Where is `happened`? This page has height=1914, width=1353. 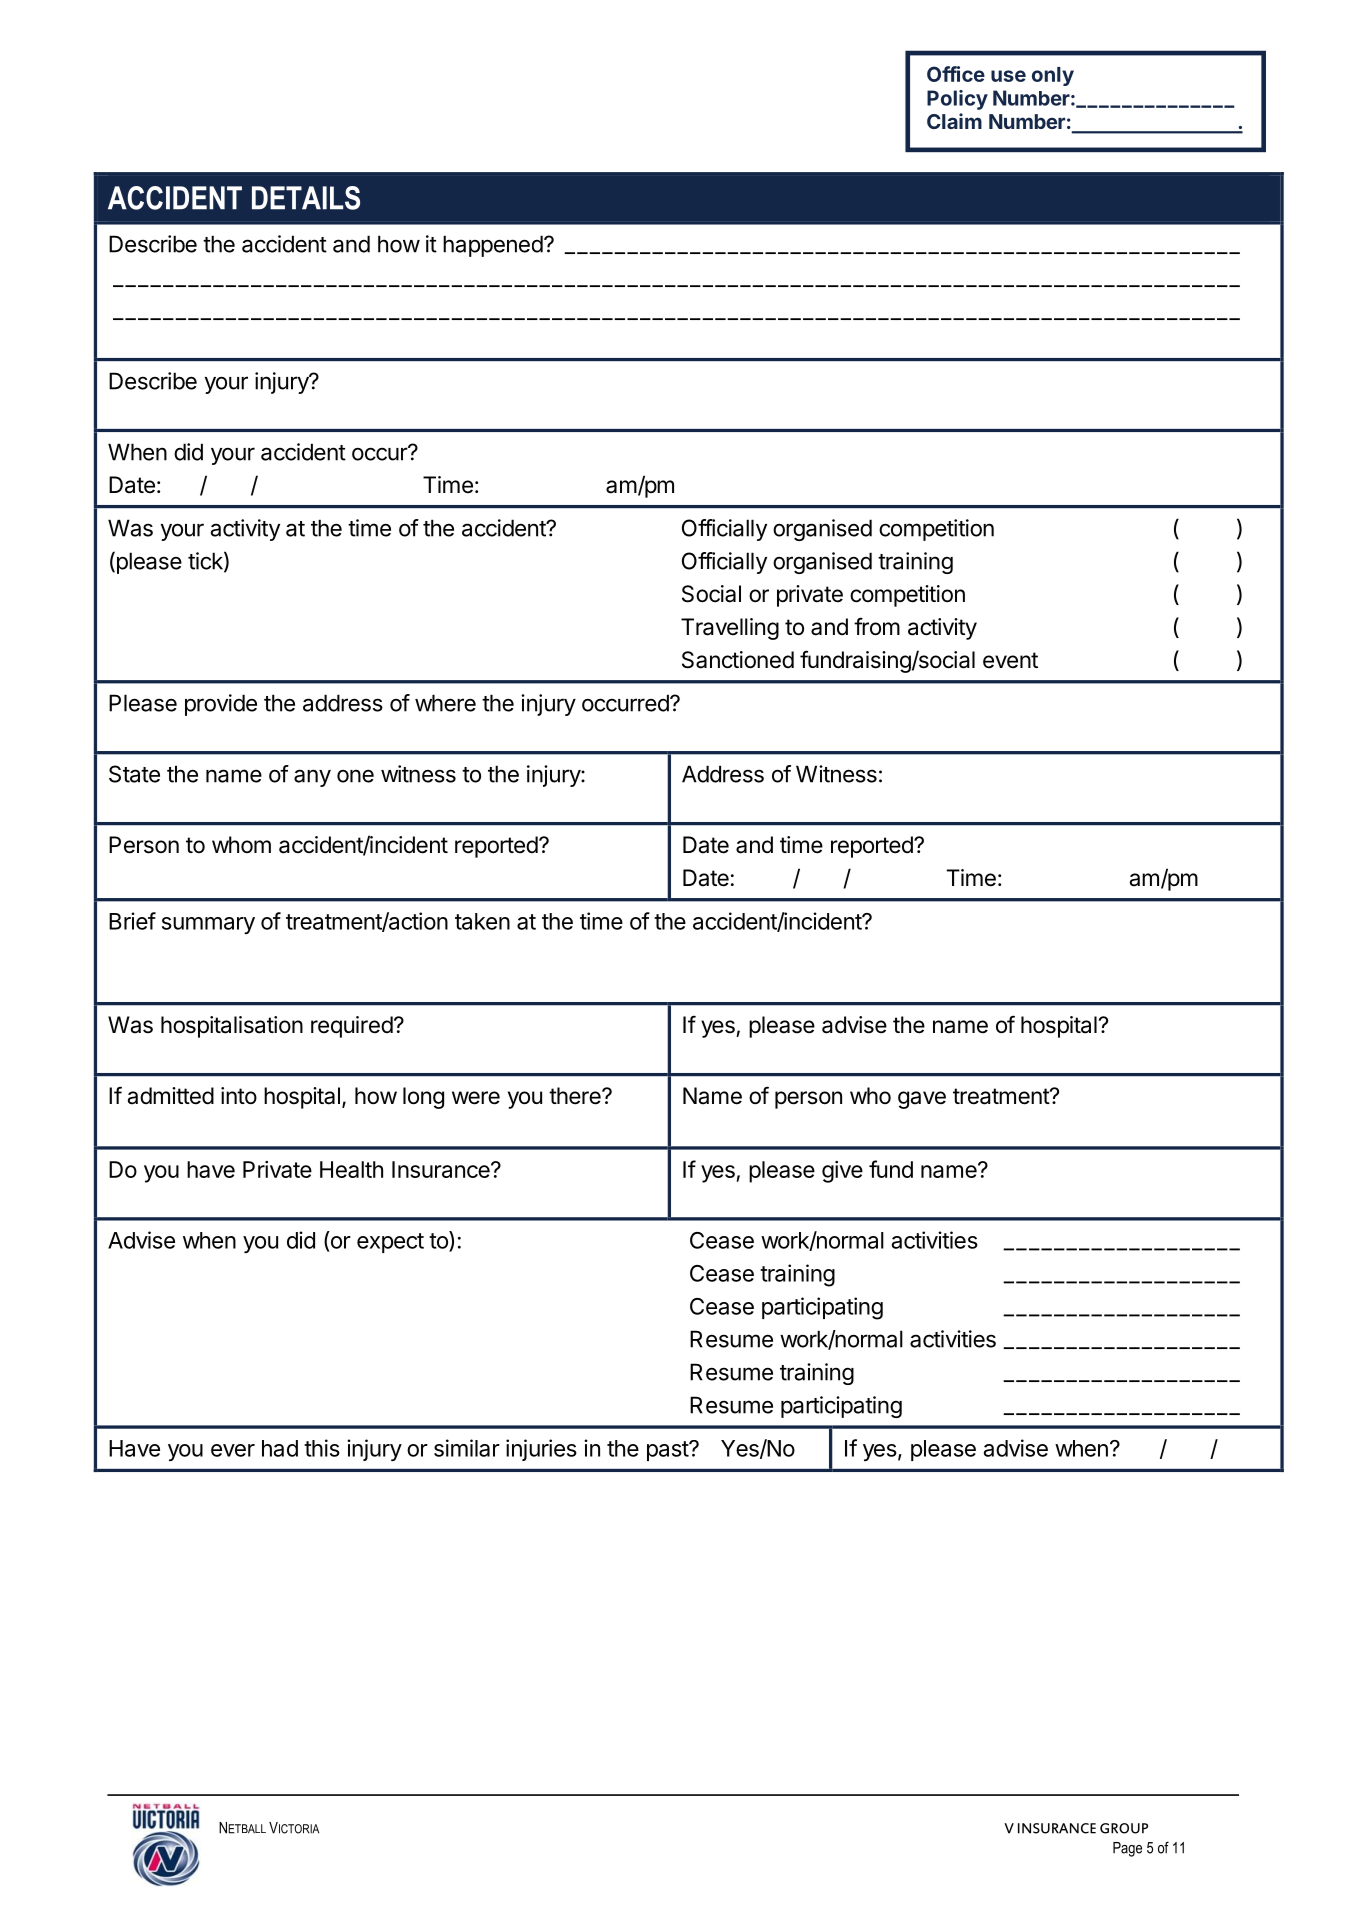 happened is located at coordinates (493, 246).
